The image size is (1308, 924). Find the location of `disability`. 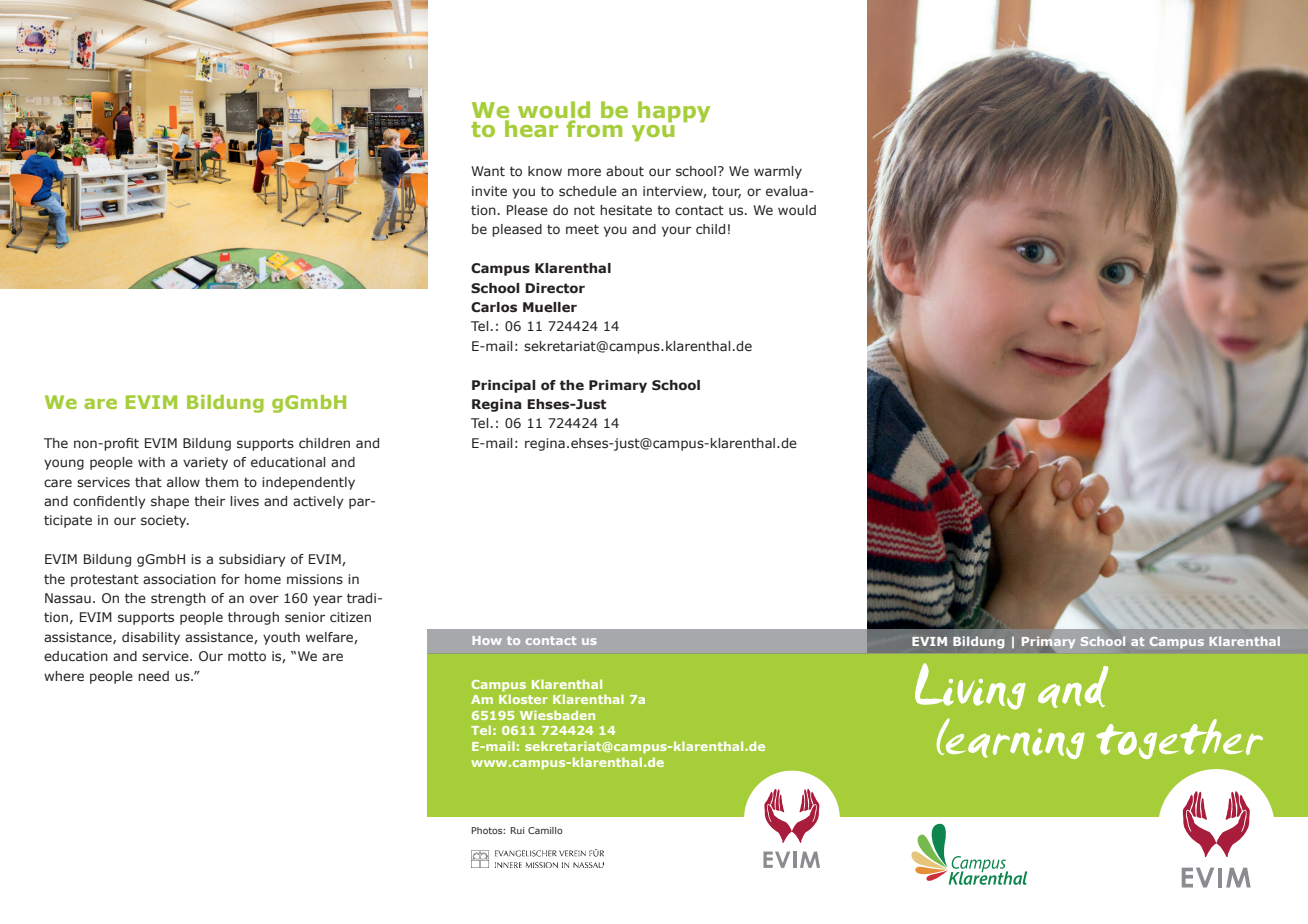

disability is located at coordinates (151, 638).
